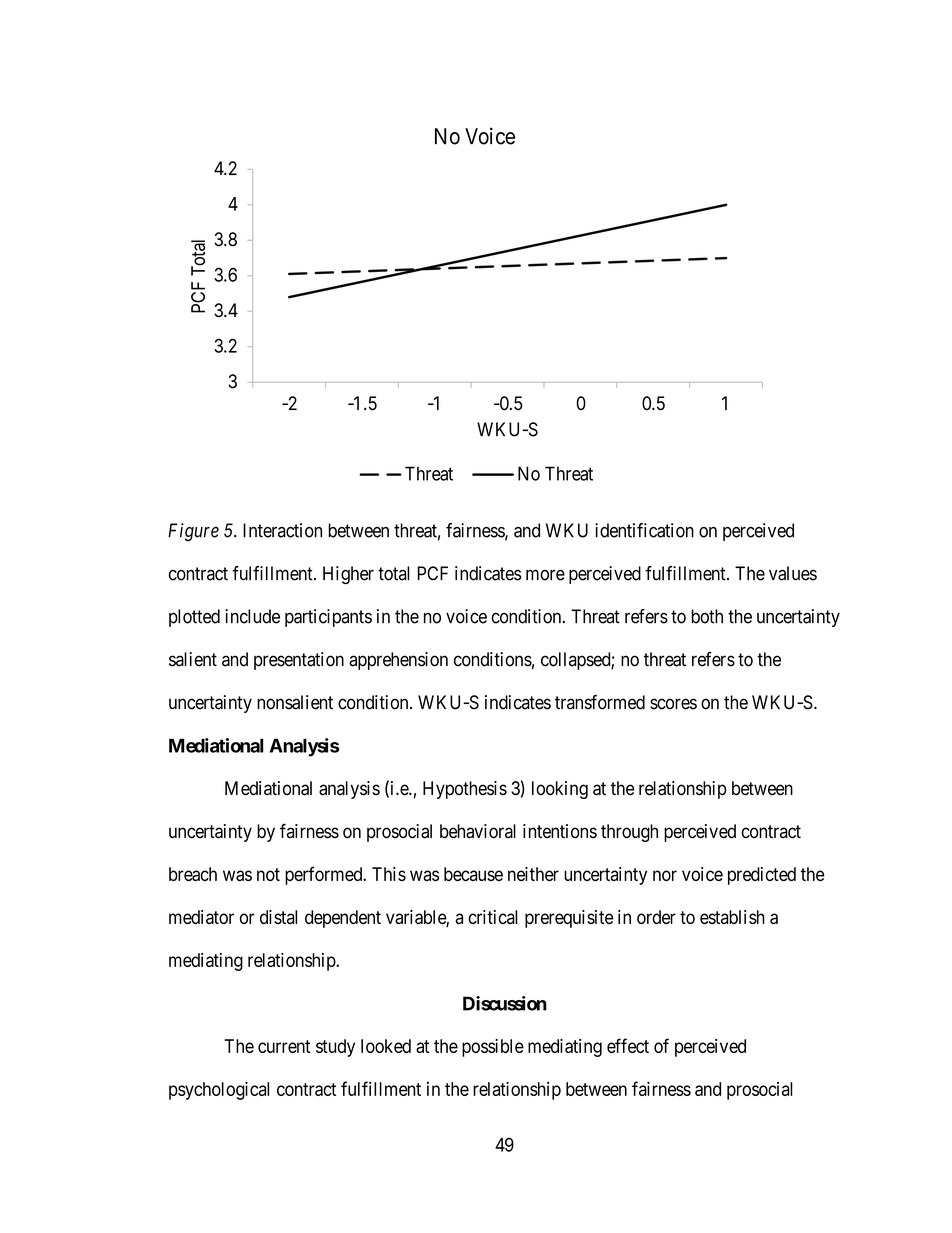 The height and width of the screenshot is (1233, 952). What do you see at coordinates (628, 1045) in the screenshot?
I see `effect` at bounding box center [628, 1045].
